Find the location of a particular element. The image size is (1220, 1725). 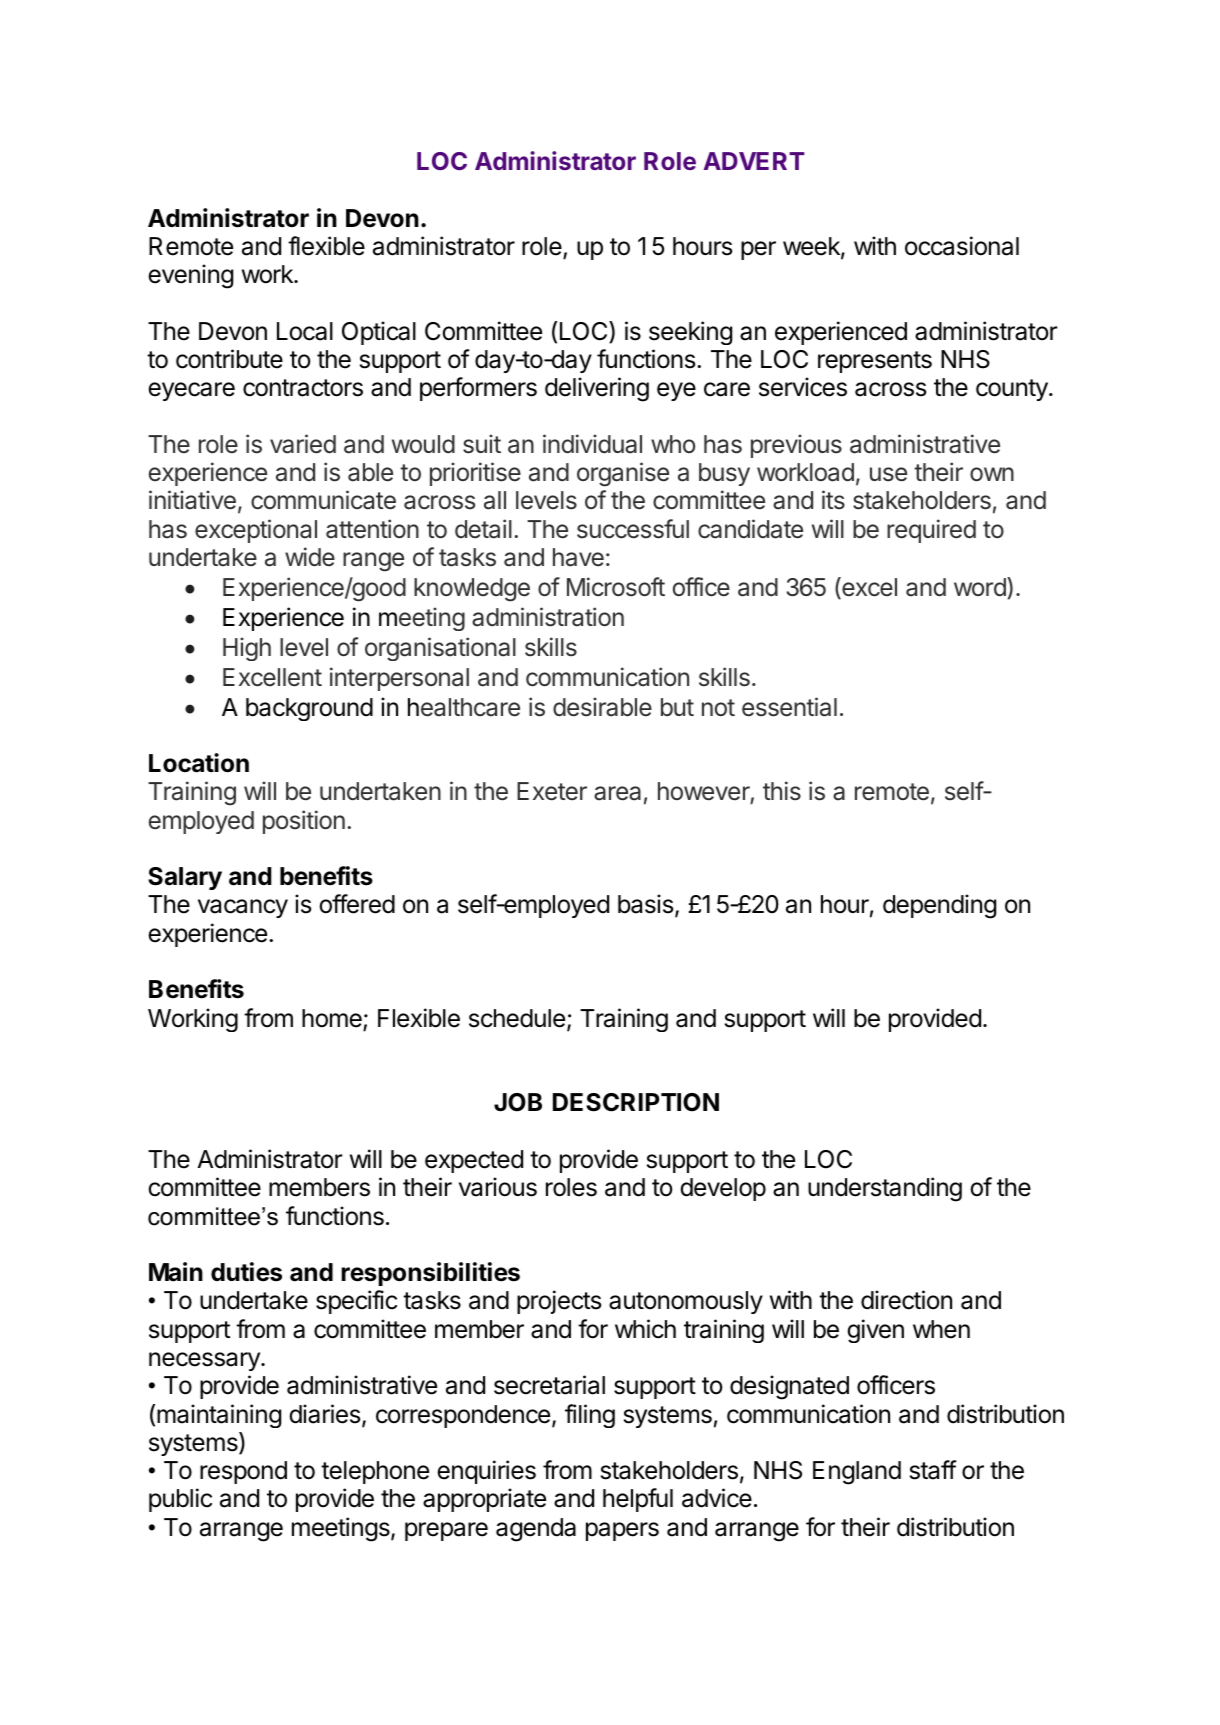

telephone is located at coordinates (375, 1472).
